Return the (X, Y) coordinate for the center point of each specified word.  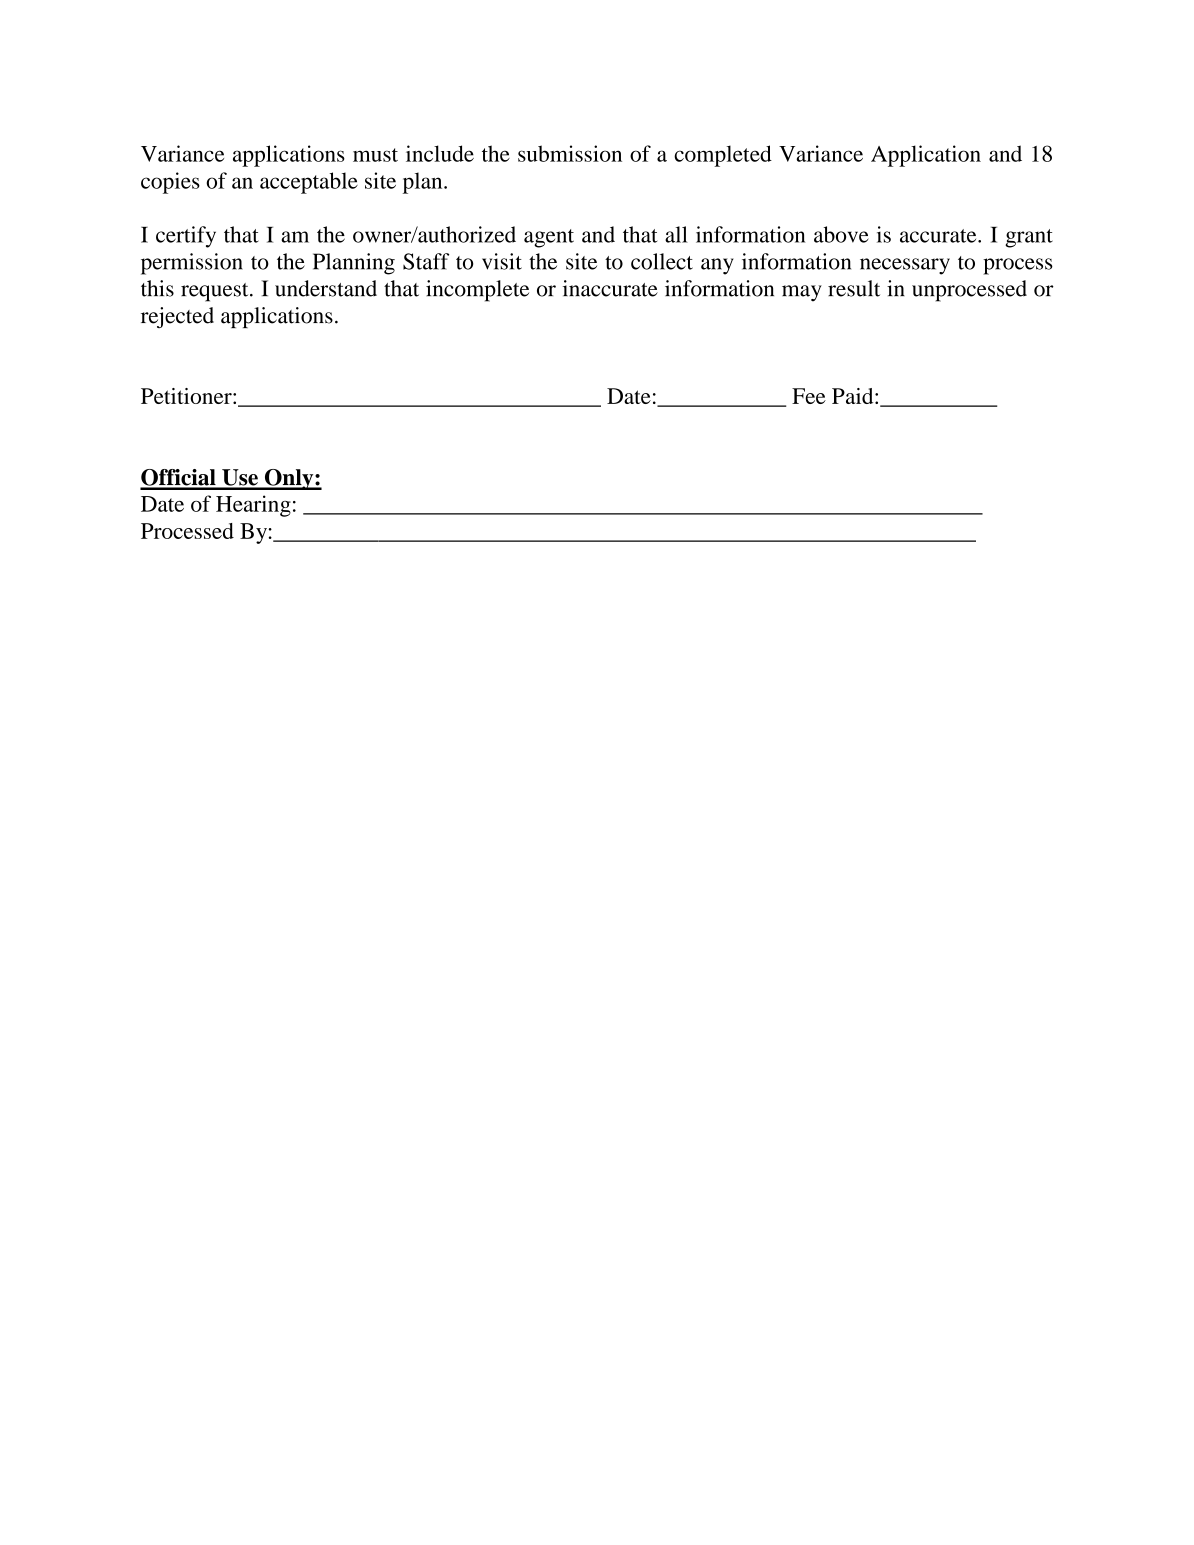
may (802, 293)
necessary (905, 266)
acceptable (309, 183)
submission (570, 153)
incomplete (477, 291)
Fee (809, 396)
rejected (177, 317)
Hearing (253, 506)
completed (723, 156)
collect (662, 261)
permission (192, 264)
